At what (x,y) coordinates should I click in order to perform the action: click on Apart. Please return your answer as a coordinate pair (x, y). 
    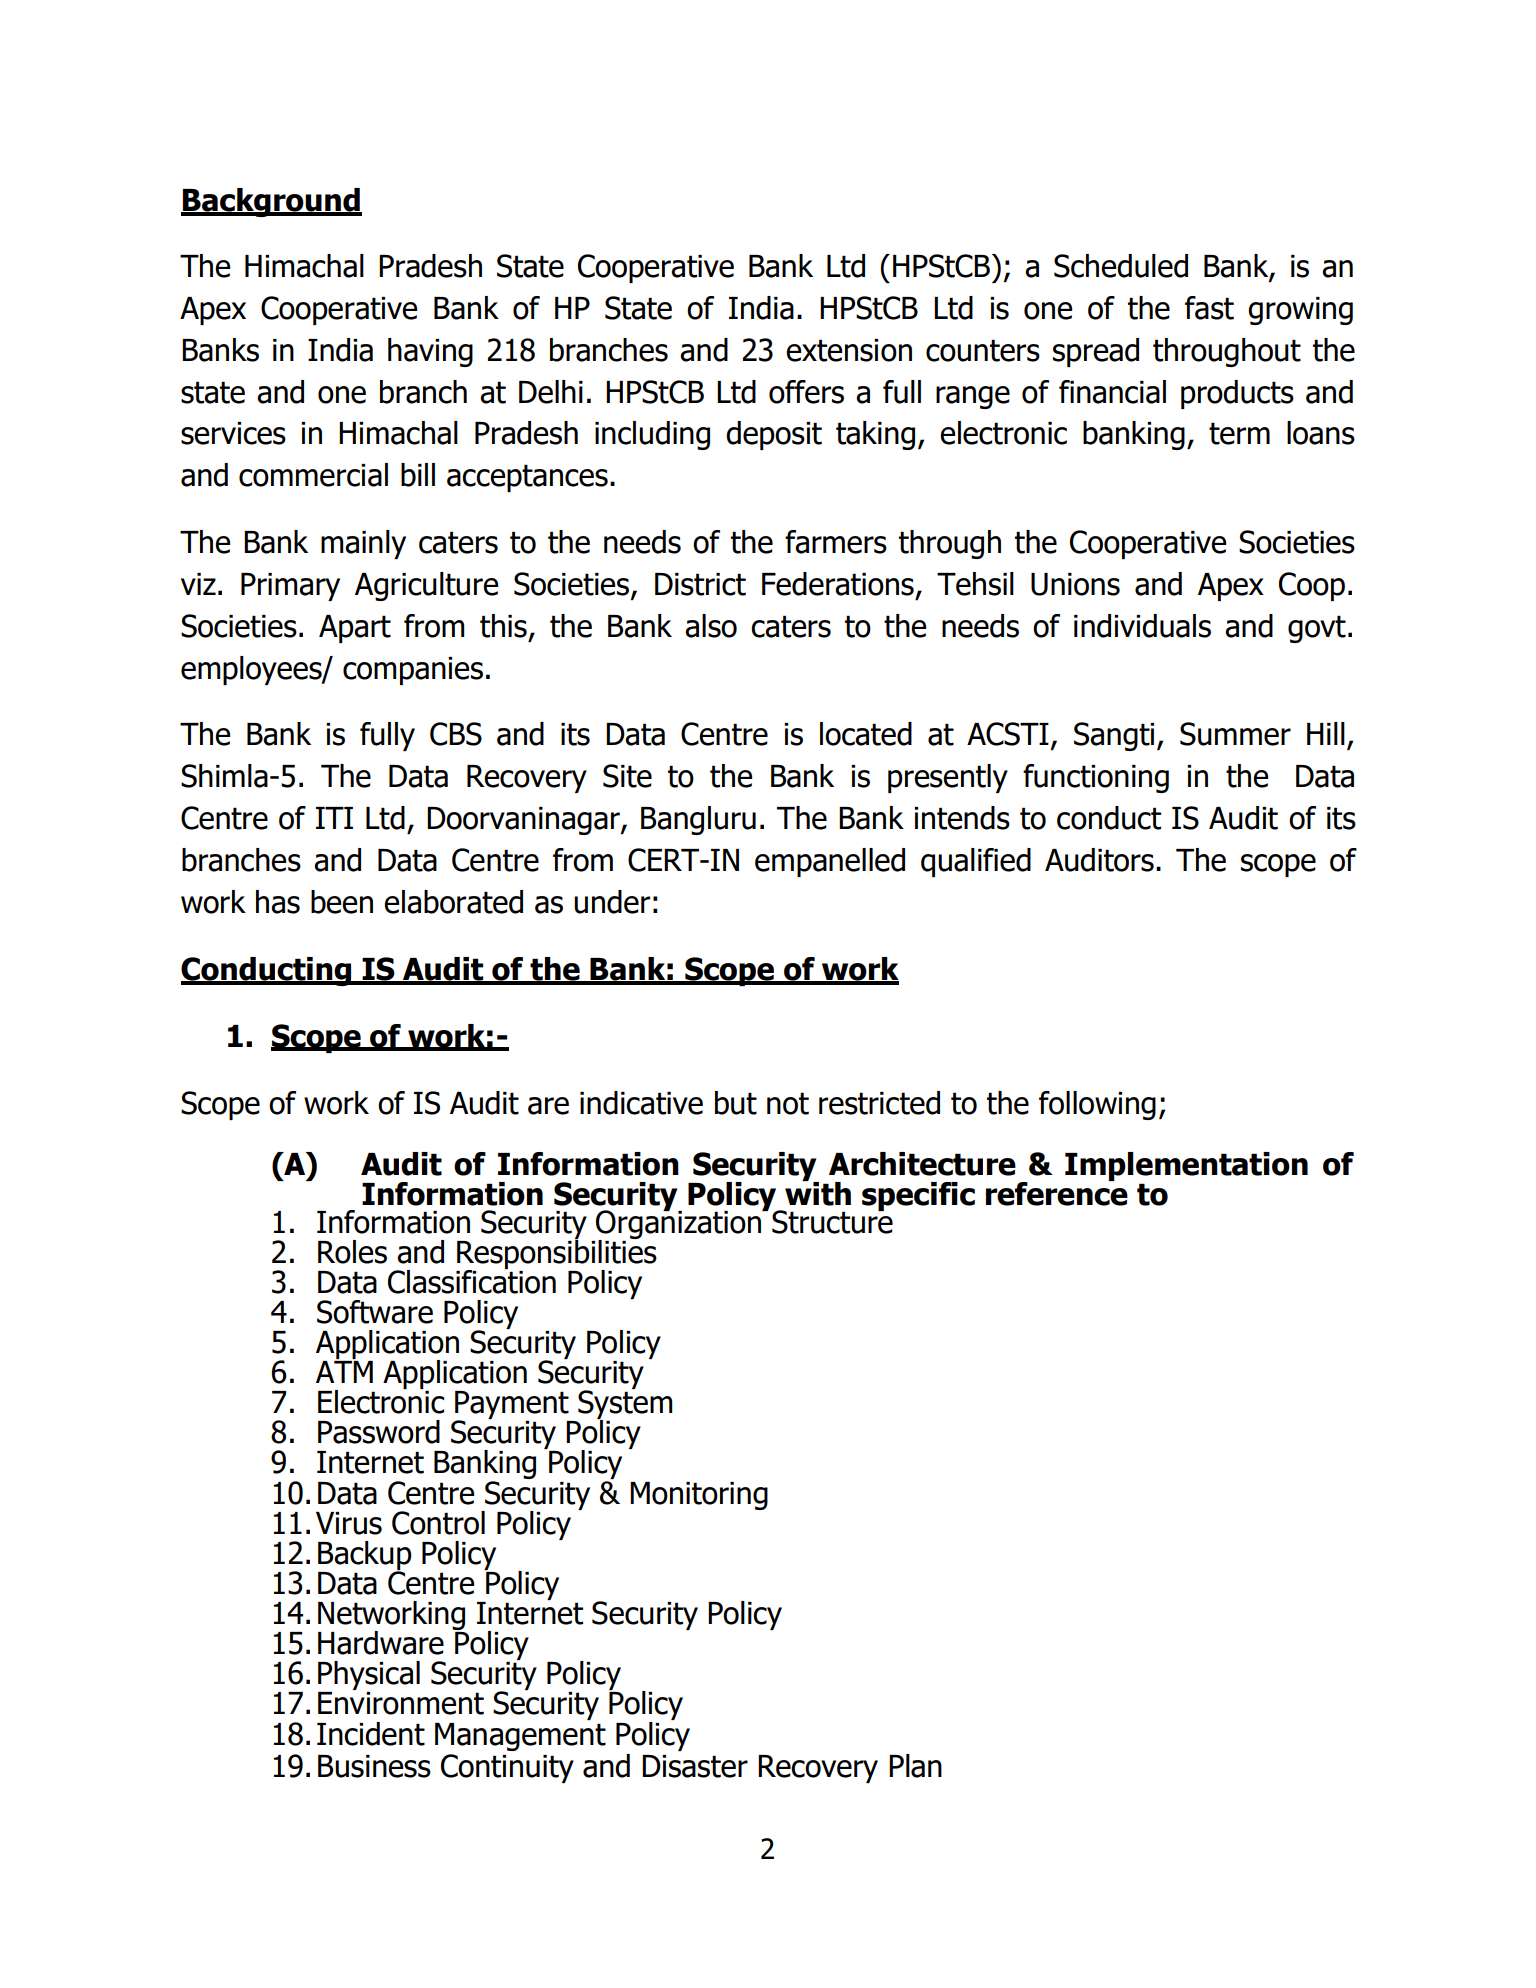
    Looking at the image, I should click on (355, 629).
